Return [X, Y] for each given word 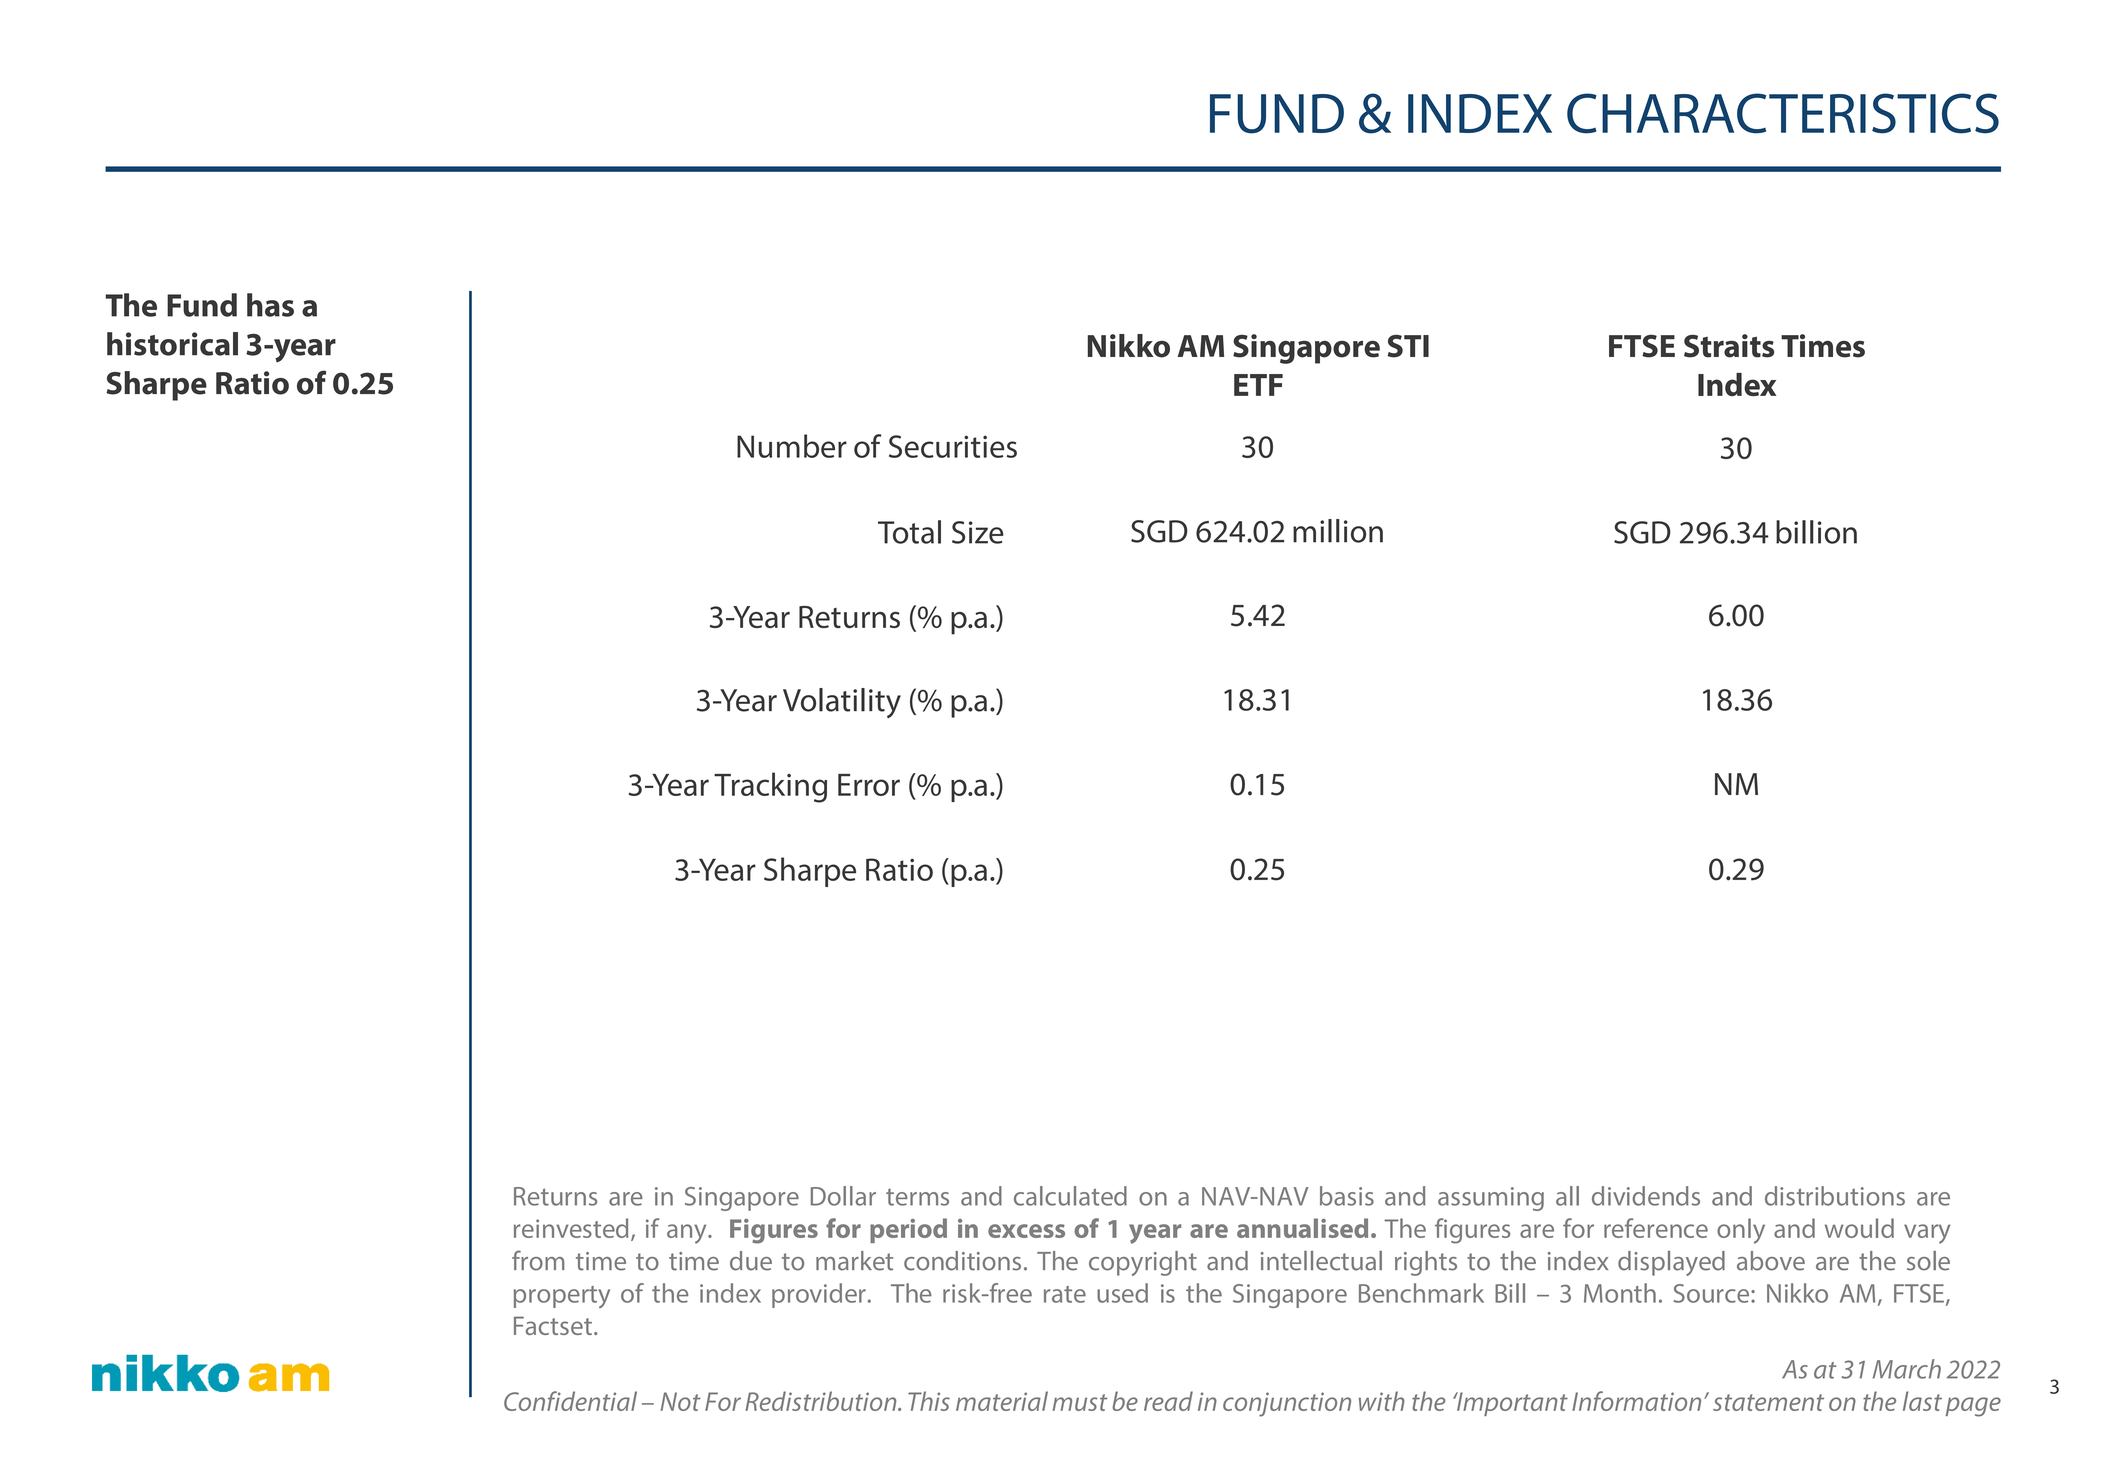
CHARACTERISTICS [1783, 113]
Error [869, 785]
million [1338, 531]
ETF [1258, 385]
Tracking [770, 787]
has [270, 305]
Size [978, 532]
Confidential [570, 1401]
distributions [1835, 1196]
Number [792, 446]
